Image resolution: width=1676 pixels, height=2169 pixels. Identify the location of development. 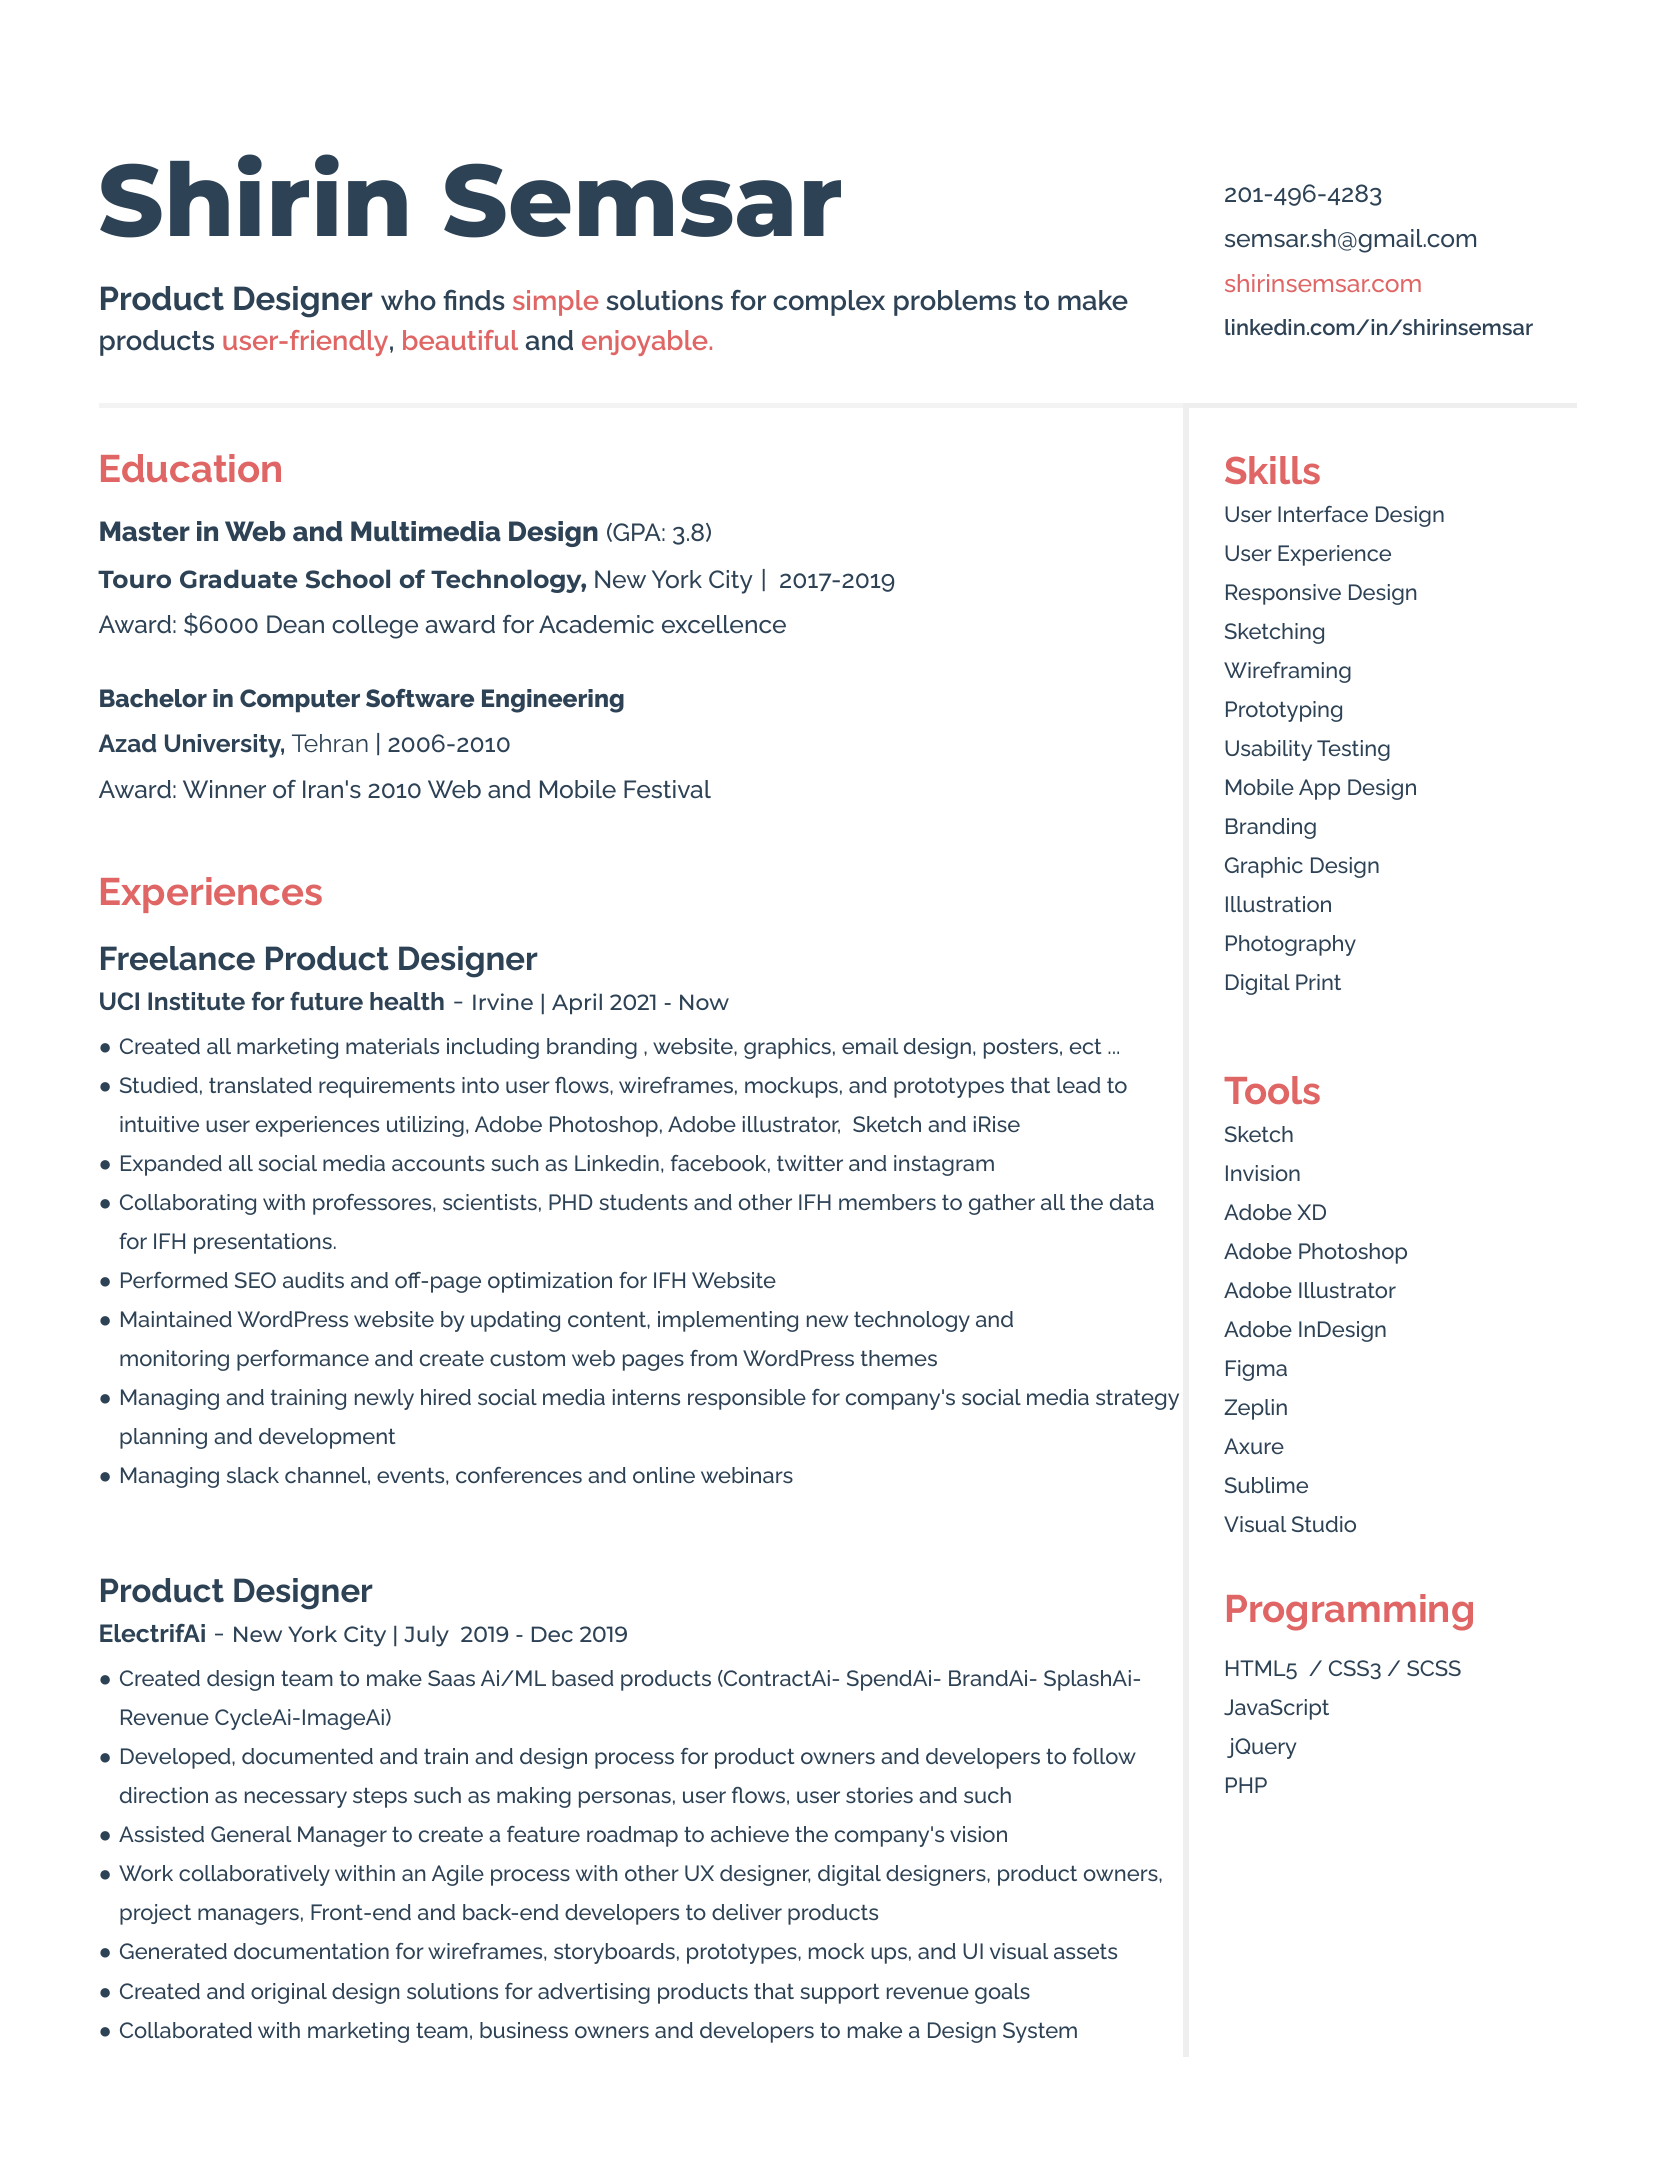
(327, 1438).
